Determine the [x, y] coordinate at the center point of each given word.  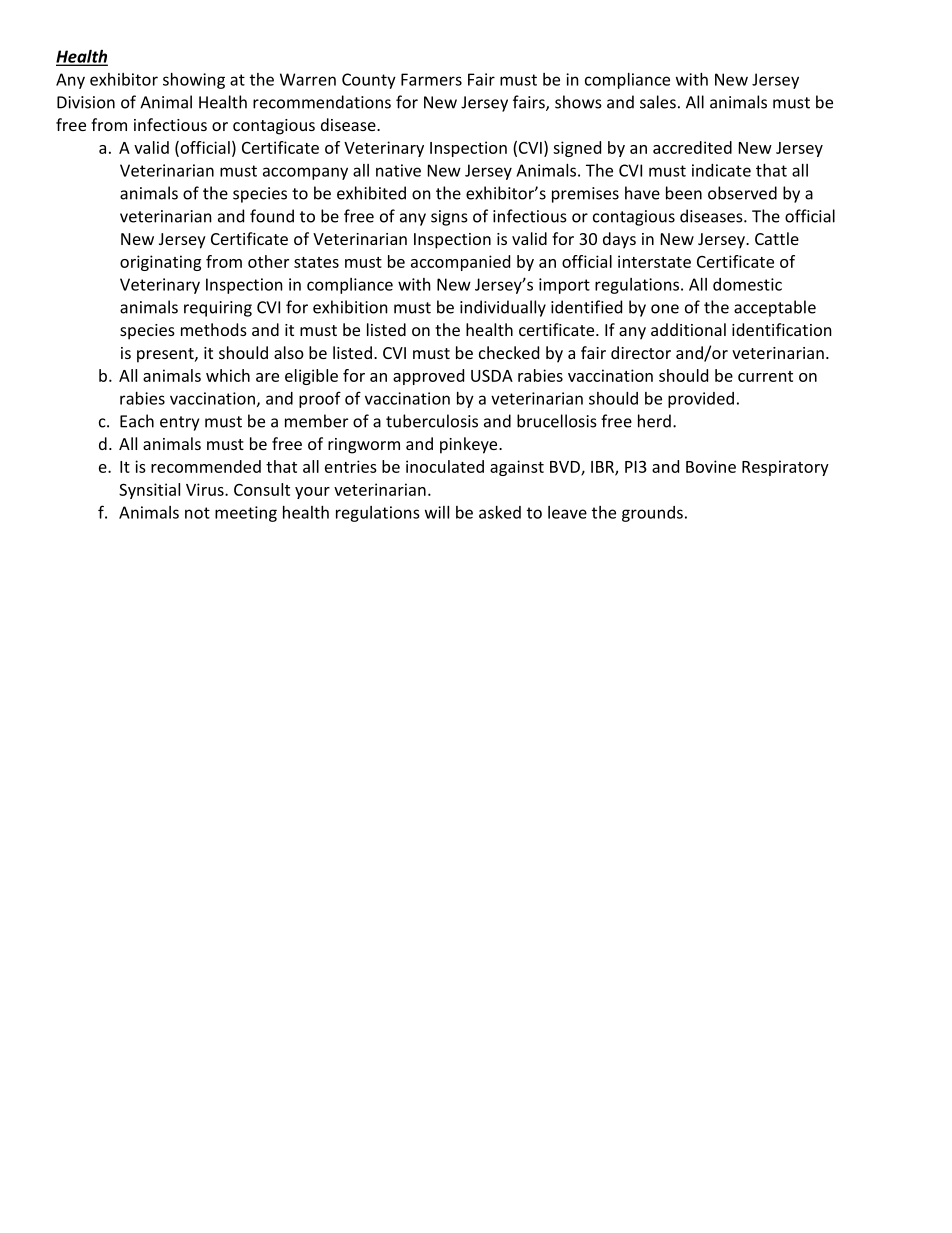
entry [179, 423]
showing [194, 81]
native [398, 170]
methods [214, 329]
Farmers [431, 79]
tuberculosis [432, 421]
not [197, 513]
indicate [721, 170]
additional [688, 329]
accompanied [460, 263]
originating [160, 263]
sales [658, 102]
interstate [654, 261]
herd [654, 421]
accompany [305, 173]
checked [509, 352]
